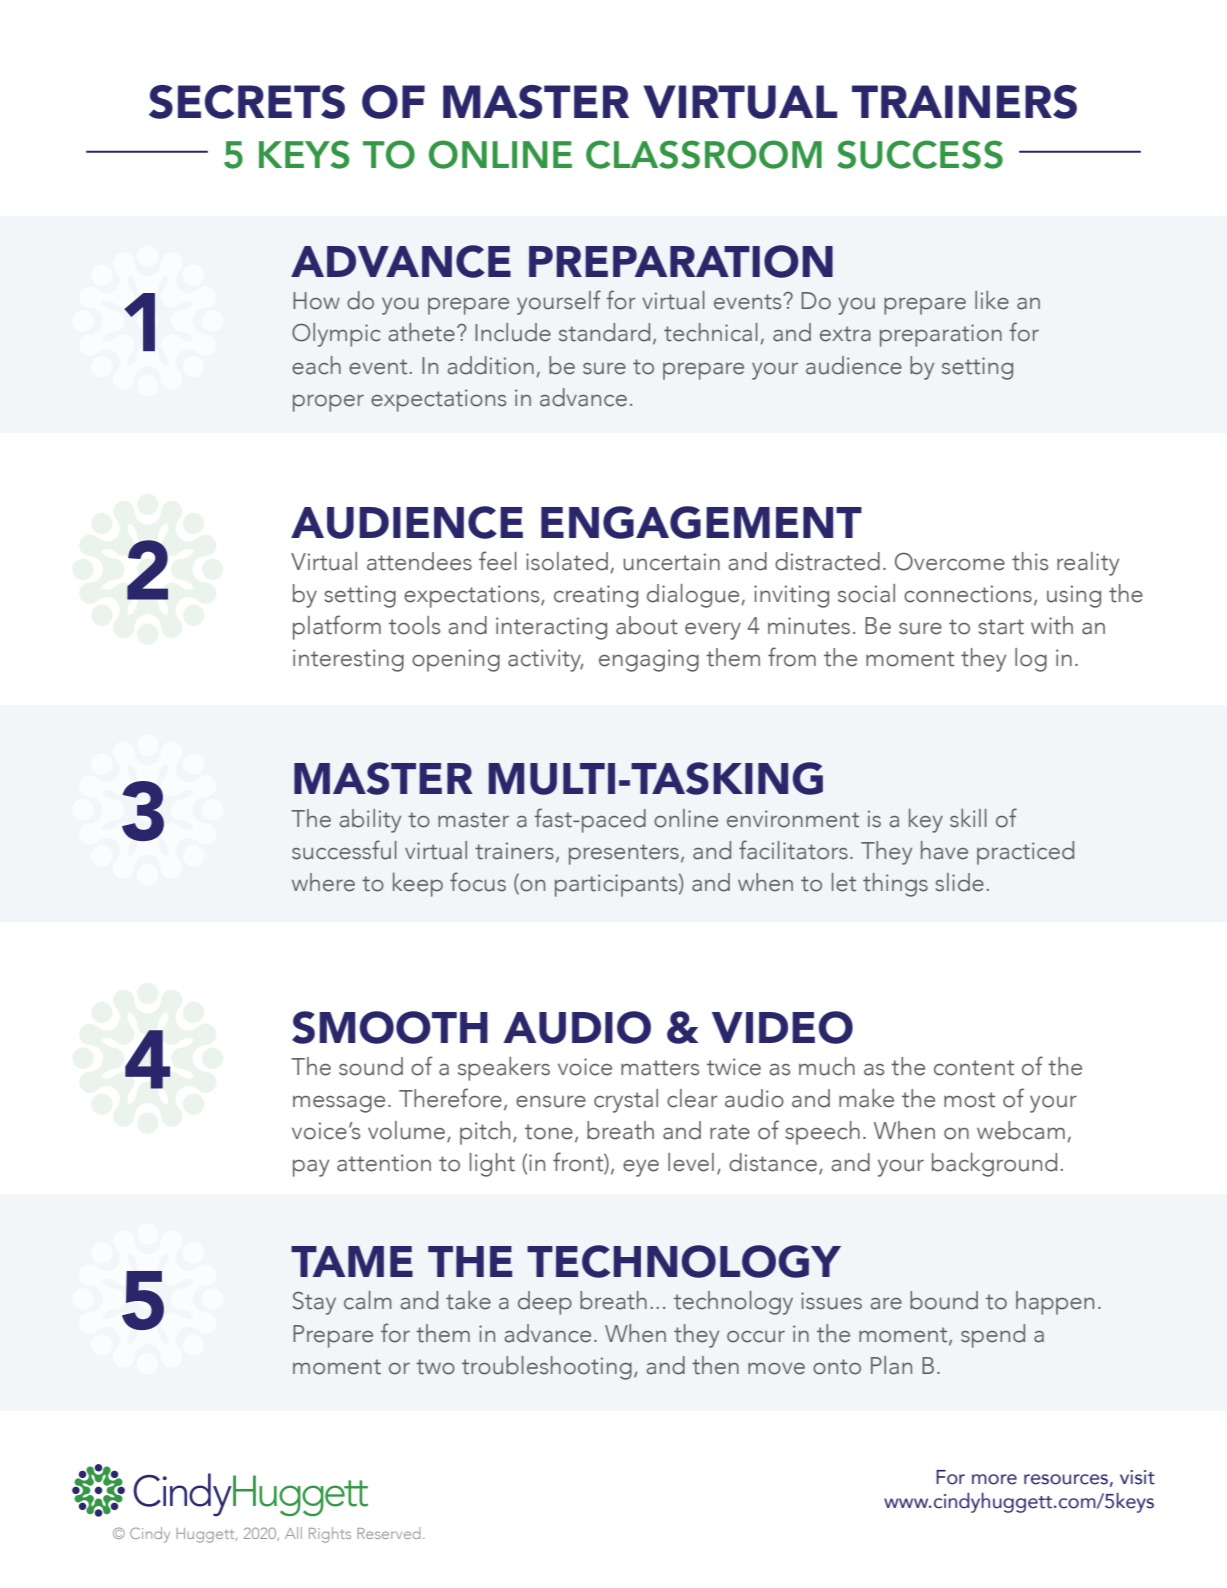  I want to click on this, so click(1030, 561).
